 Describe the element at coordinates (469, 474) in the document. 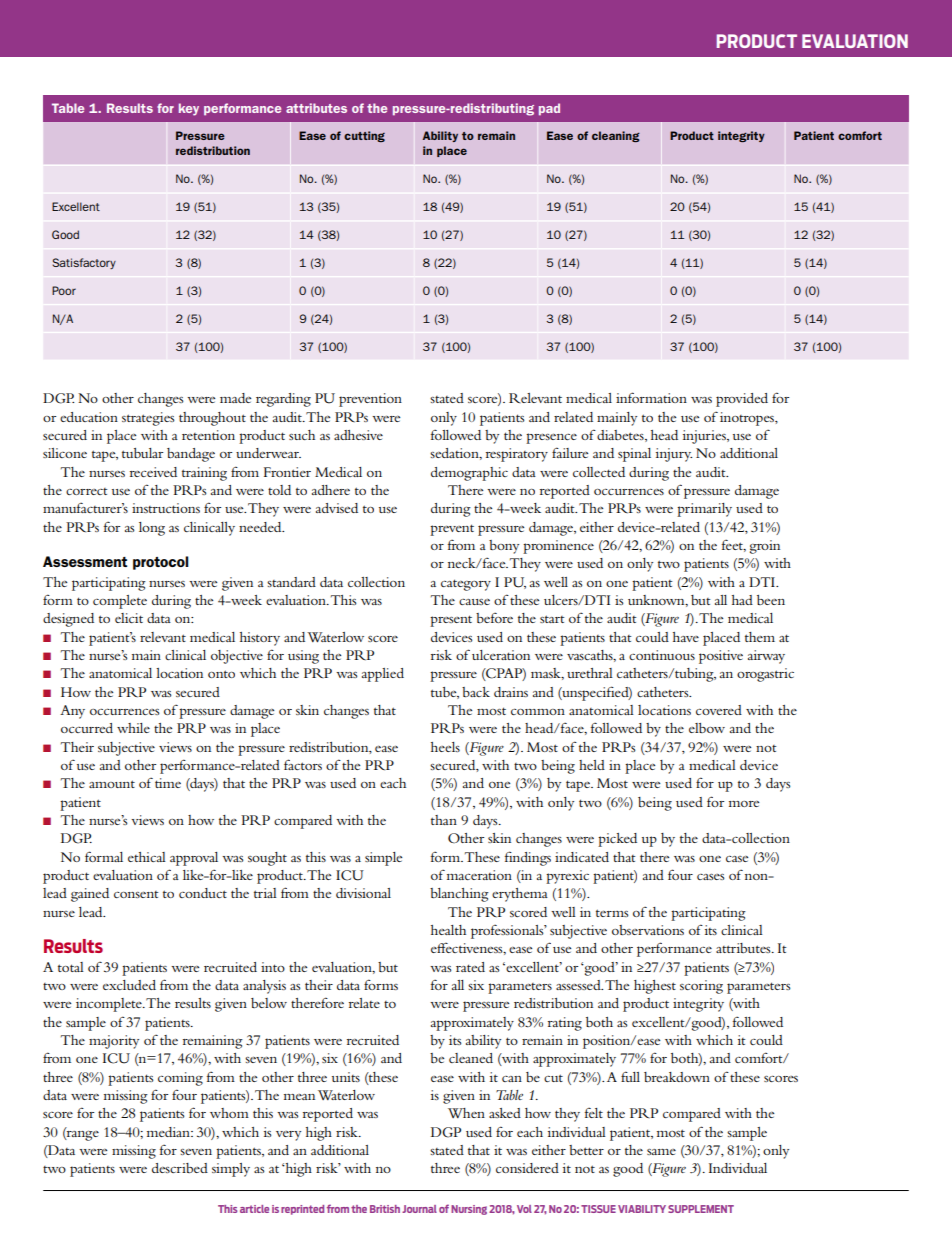

I see `demographic` at that location.
